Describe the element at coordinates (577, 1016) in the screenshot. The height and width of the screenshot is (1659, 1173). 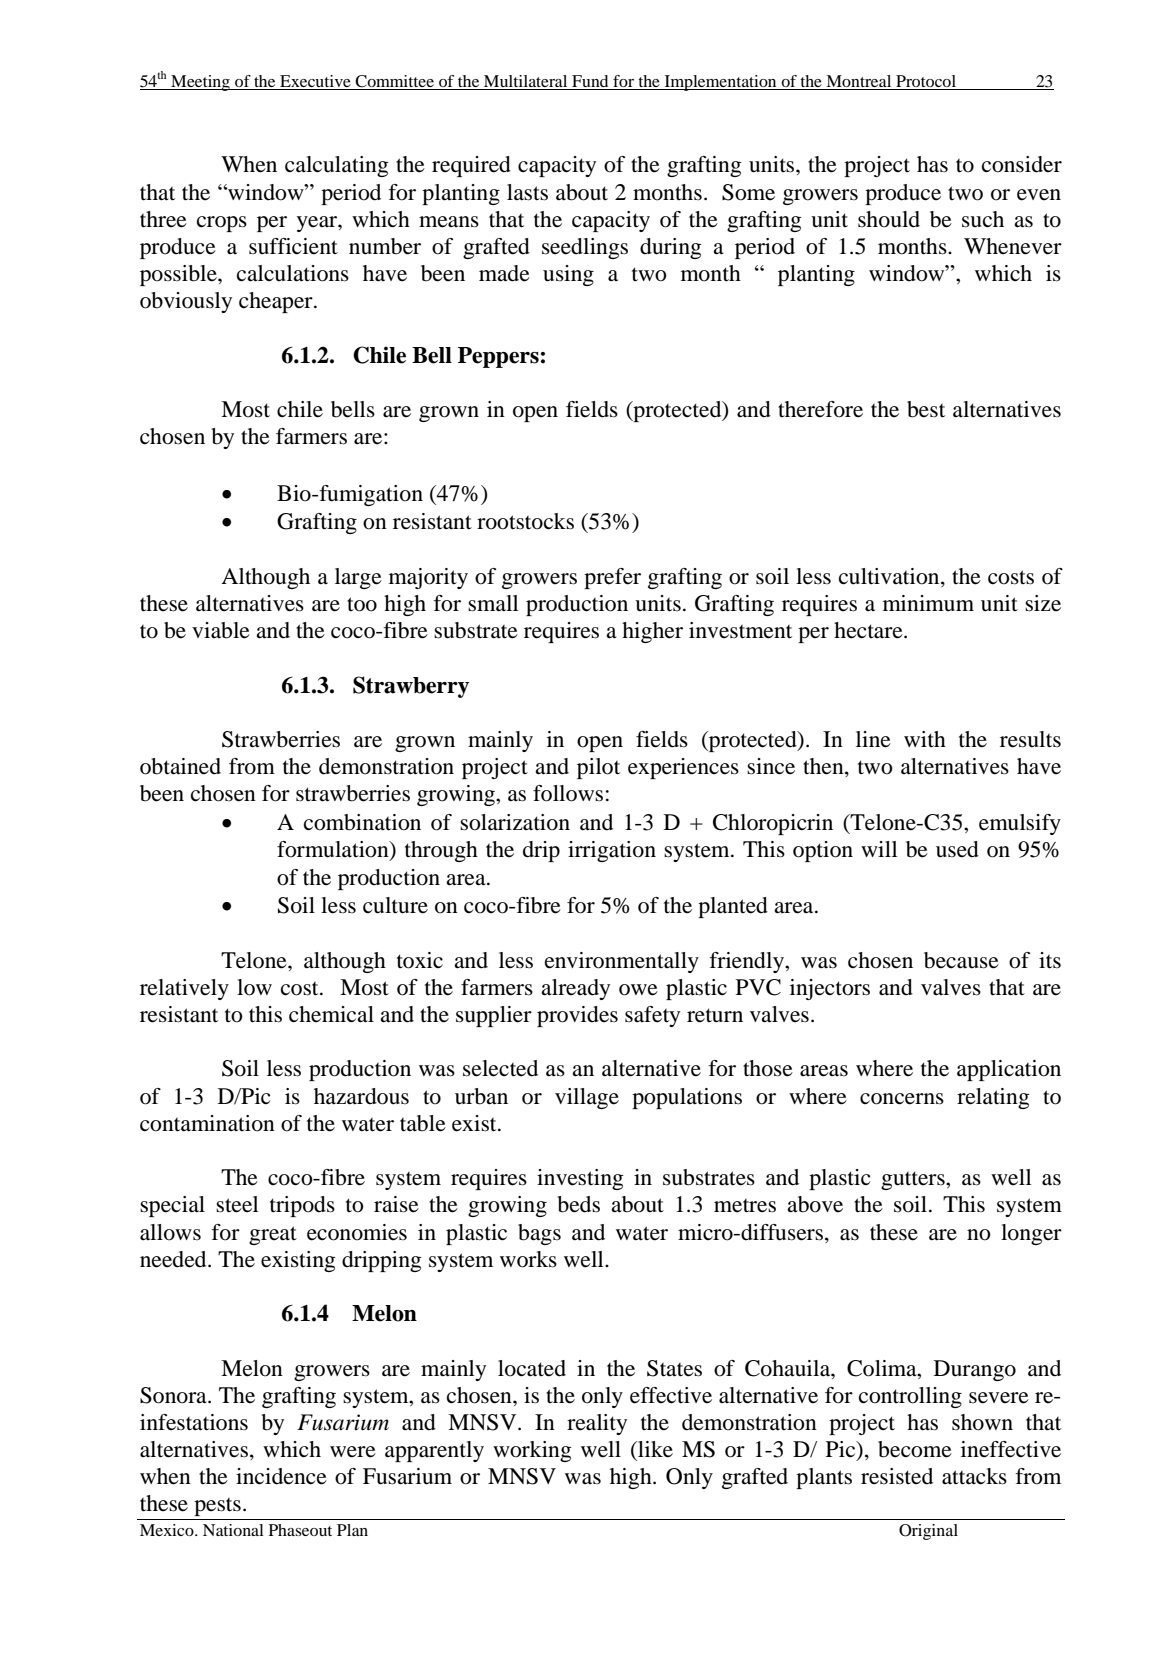
I see `provides` at that location.
